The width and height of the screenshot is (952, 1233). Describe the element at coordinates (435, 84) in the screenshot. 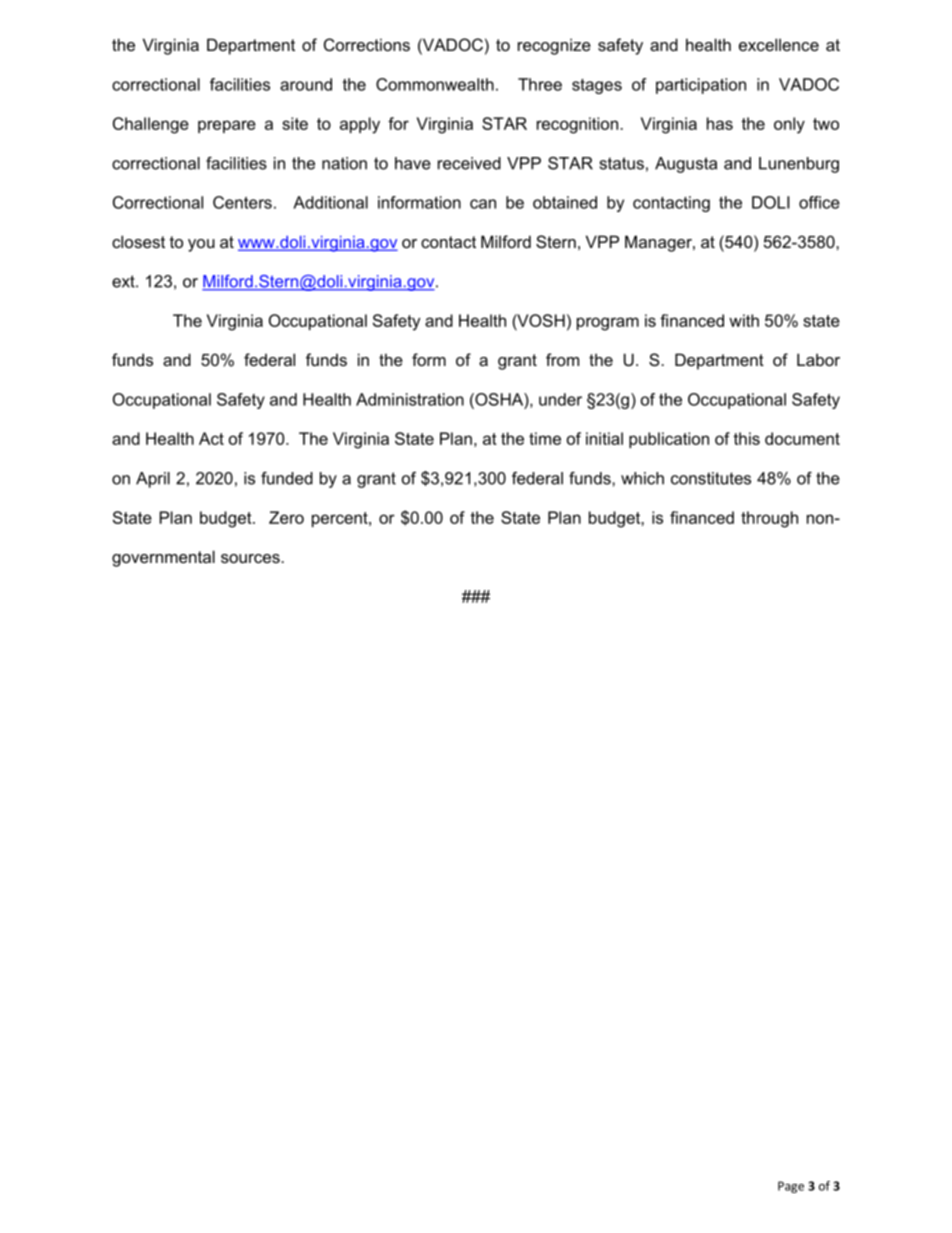

I see `Commonwealth` at that location.
